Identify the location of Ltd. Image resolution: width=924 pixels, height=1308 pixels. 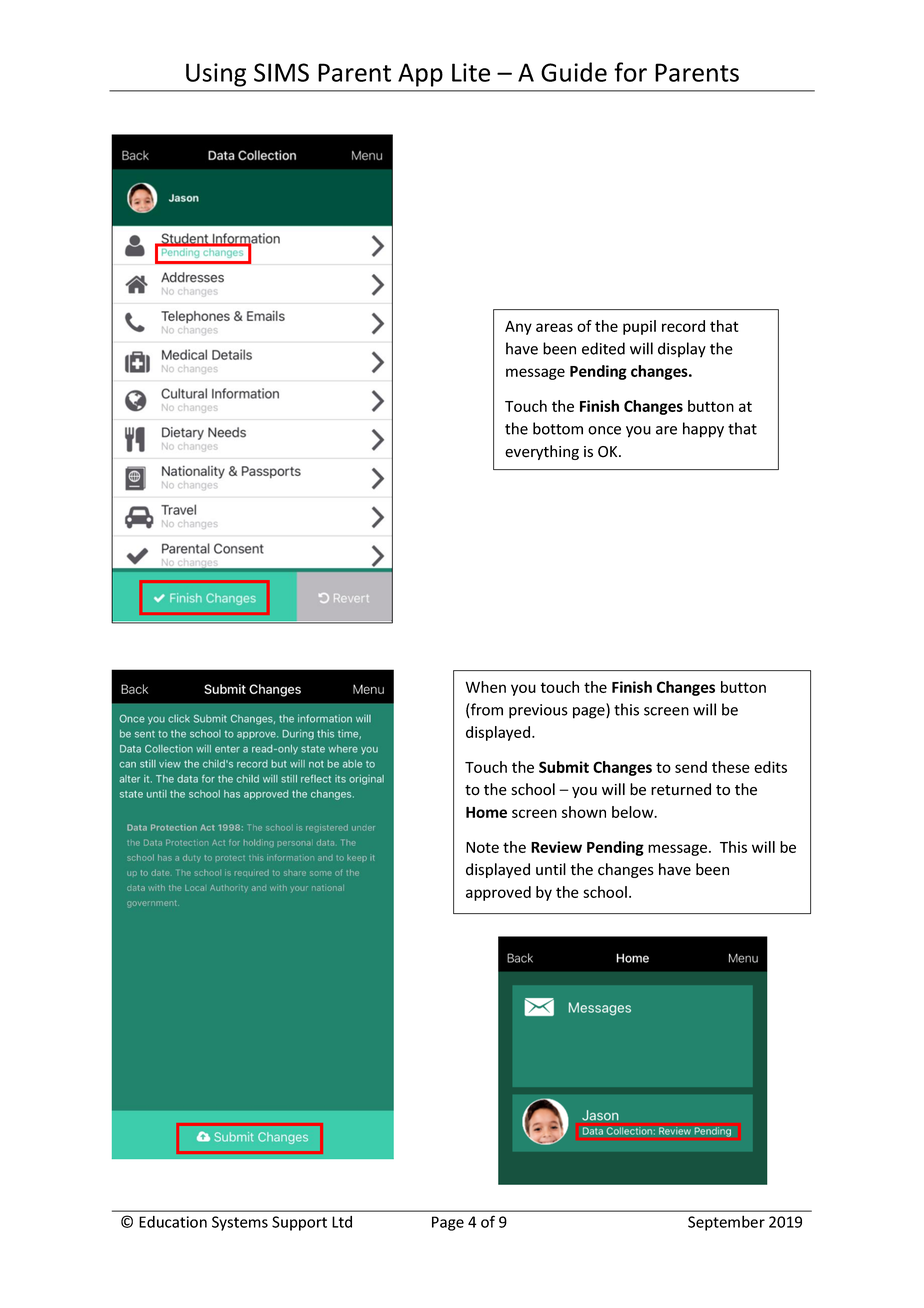
(342, 1222).
